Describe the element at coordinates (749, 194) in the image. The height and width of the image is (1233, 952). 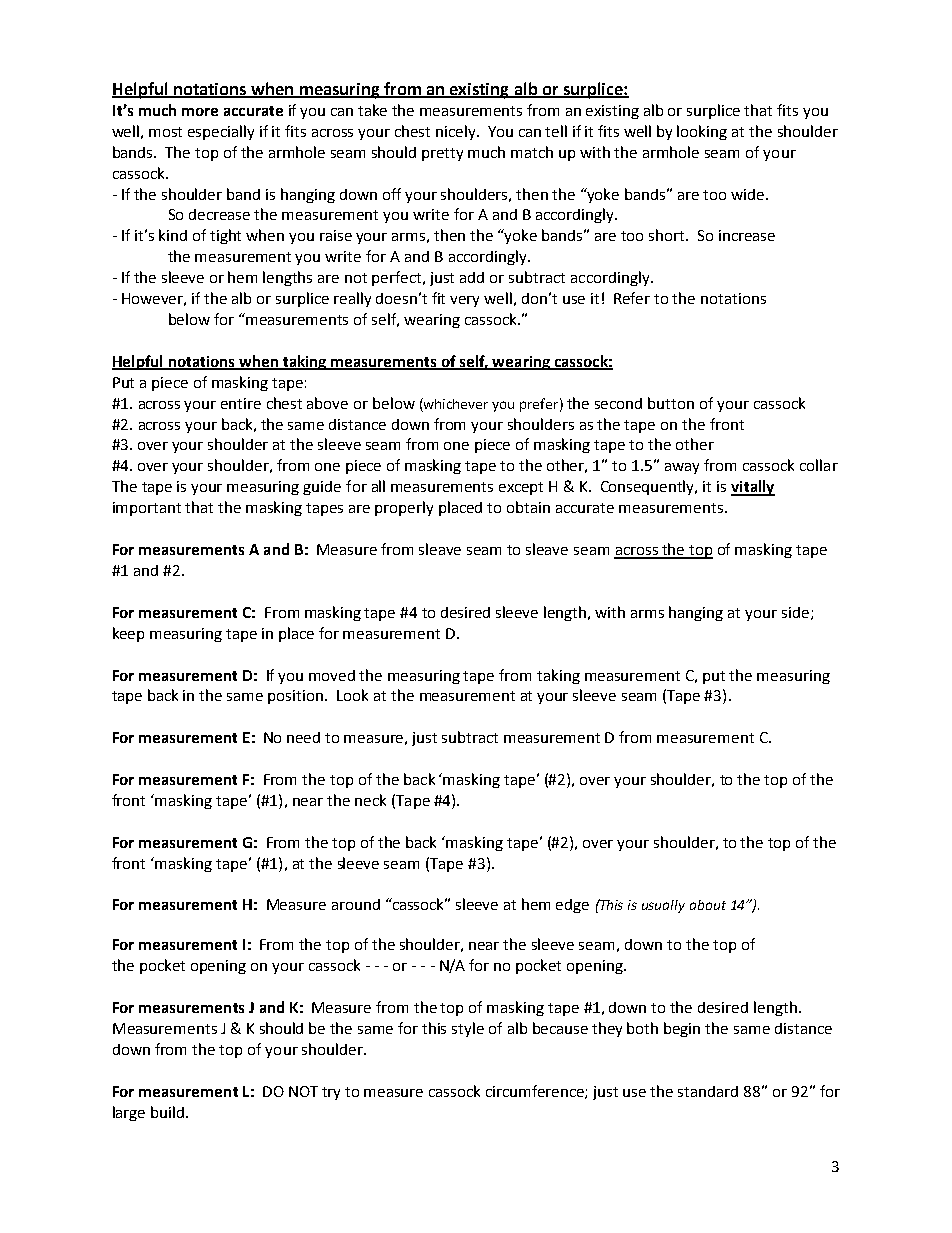
I see `wide` at that location.
